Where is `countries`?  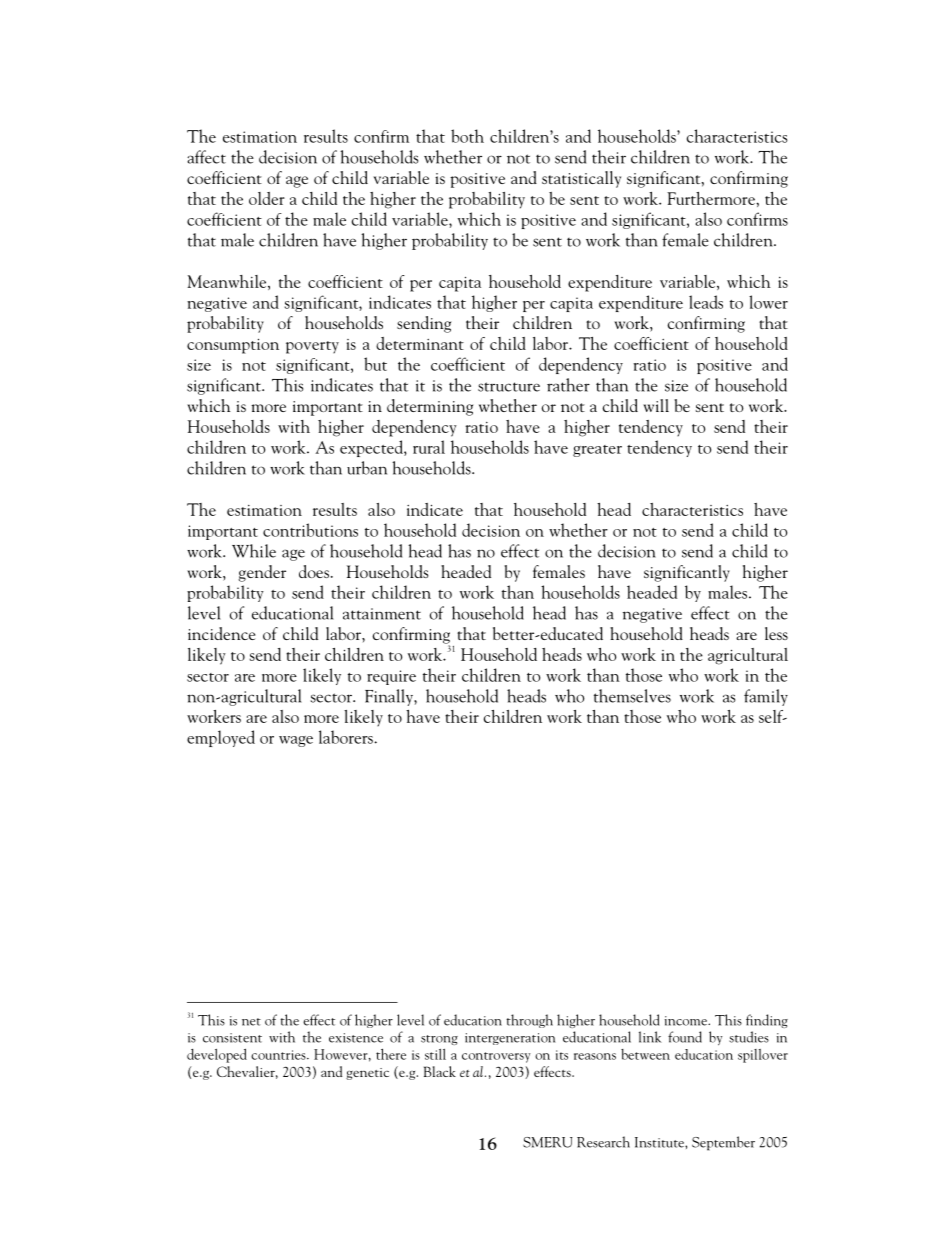
countries is located at coordinates (279, 1055).
